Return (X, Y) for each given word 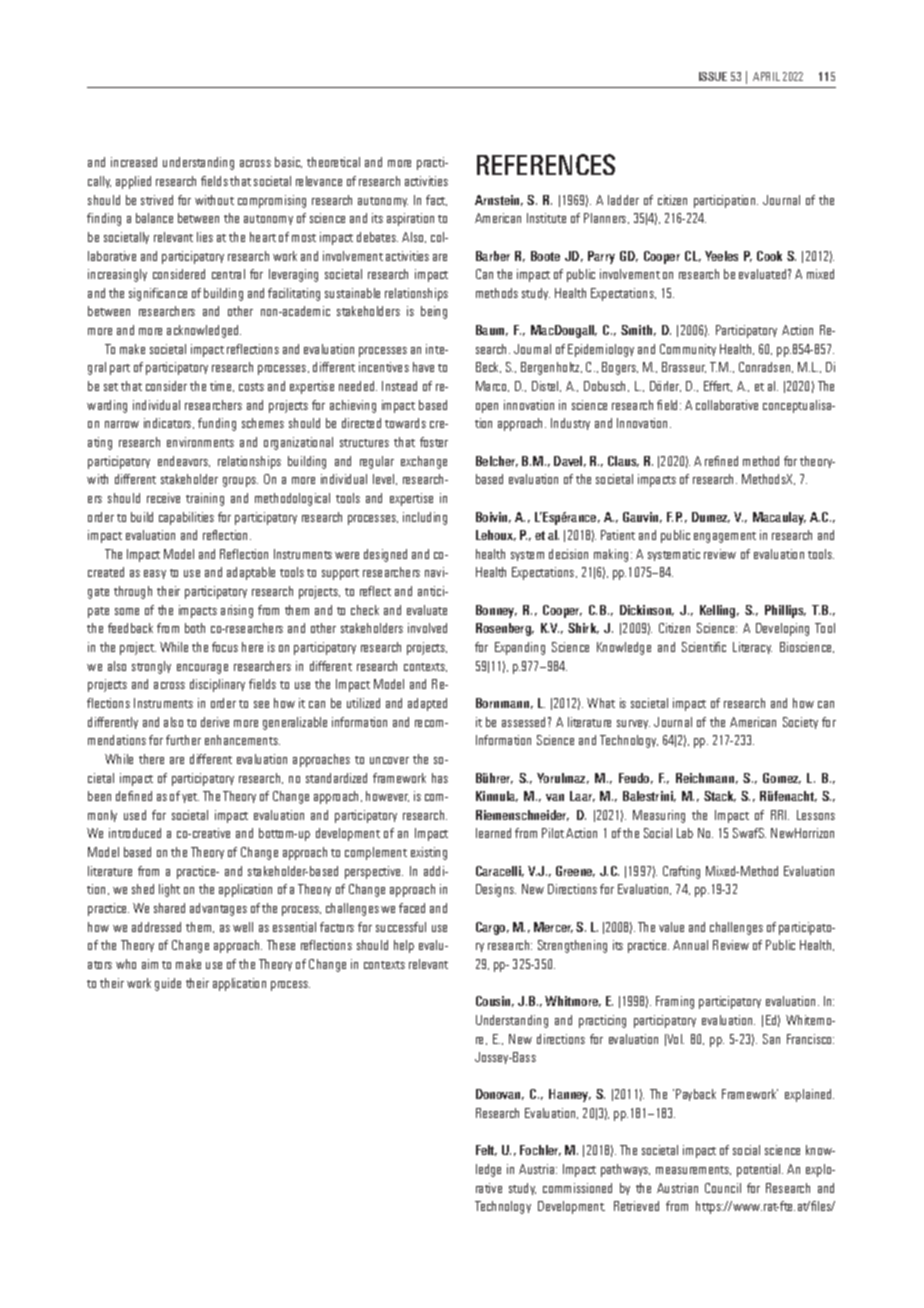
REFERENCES (546, 164)
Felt (486, 1150)
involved (427, 628)
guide (168, 984)
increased (134, 162)
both (195, 628)
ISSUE (713, 76)
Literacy (752, 648)
